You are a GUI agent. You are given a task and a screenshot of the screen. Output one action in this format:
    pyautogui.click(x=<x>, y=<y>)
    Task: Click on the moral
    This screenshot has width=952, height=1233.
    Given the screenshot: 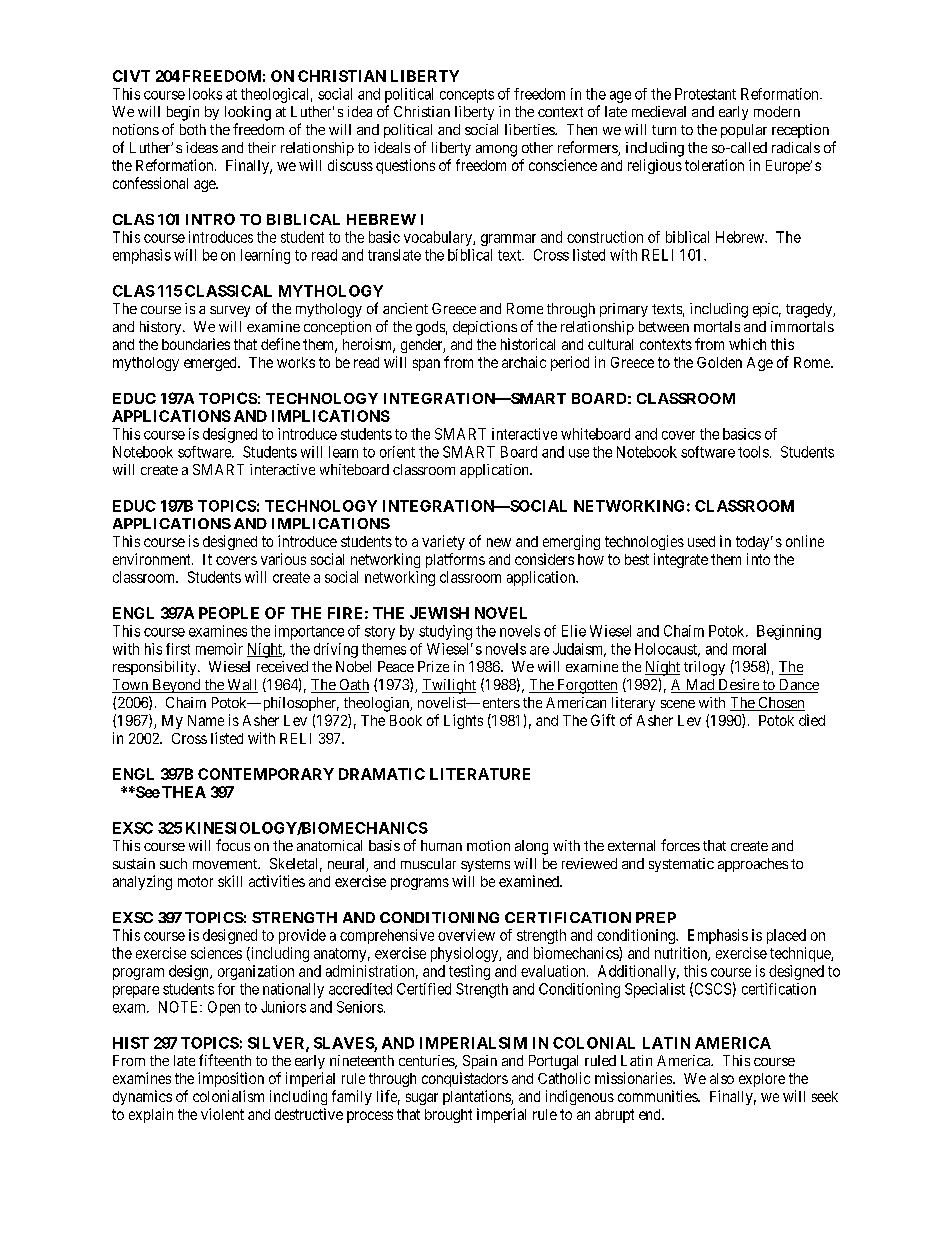 What is the action you would take?
    pyautogui.click(x=749, y=649)
